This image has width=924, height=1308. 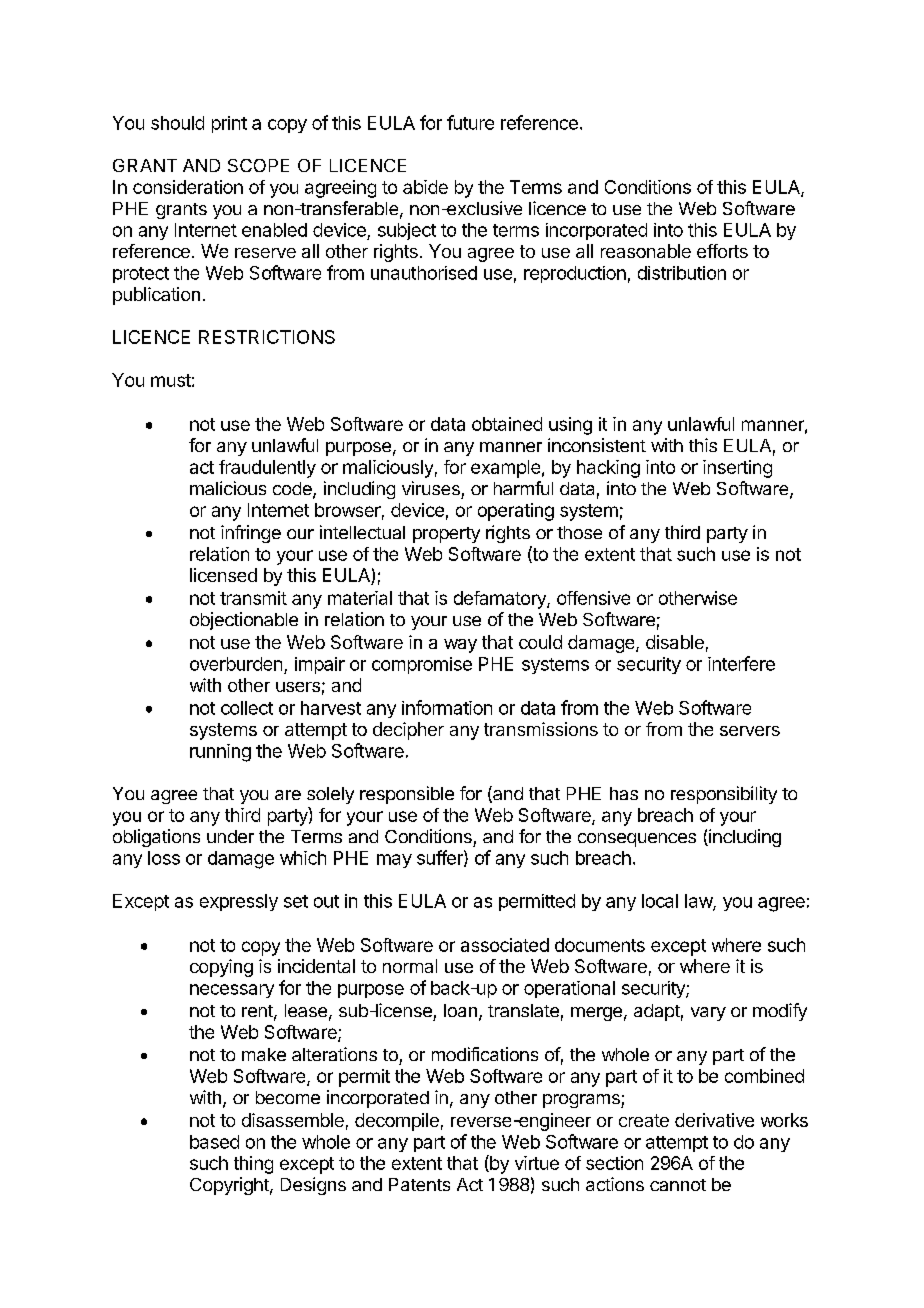 I want to click on responsibility, so click(x=724, y=795).
